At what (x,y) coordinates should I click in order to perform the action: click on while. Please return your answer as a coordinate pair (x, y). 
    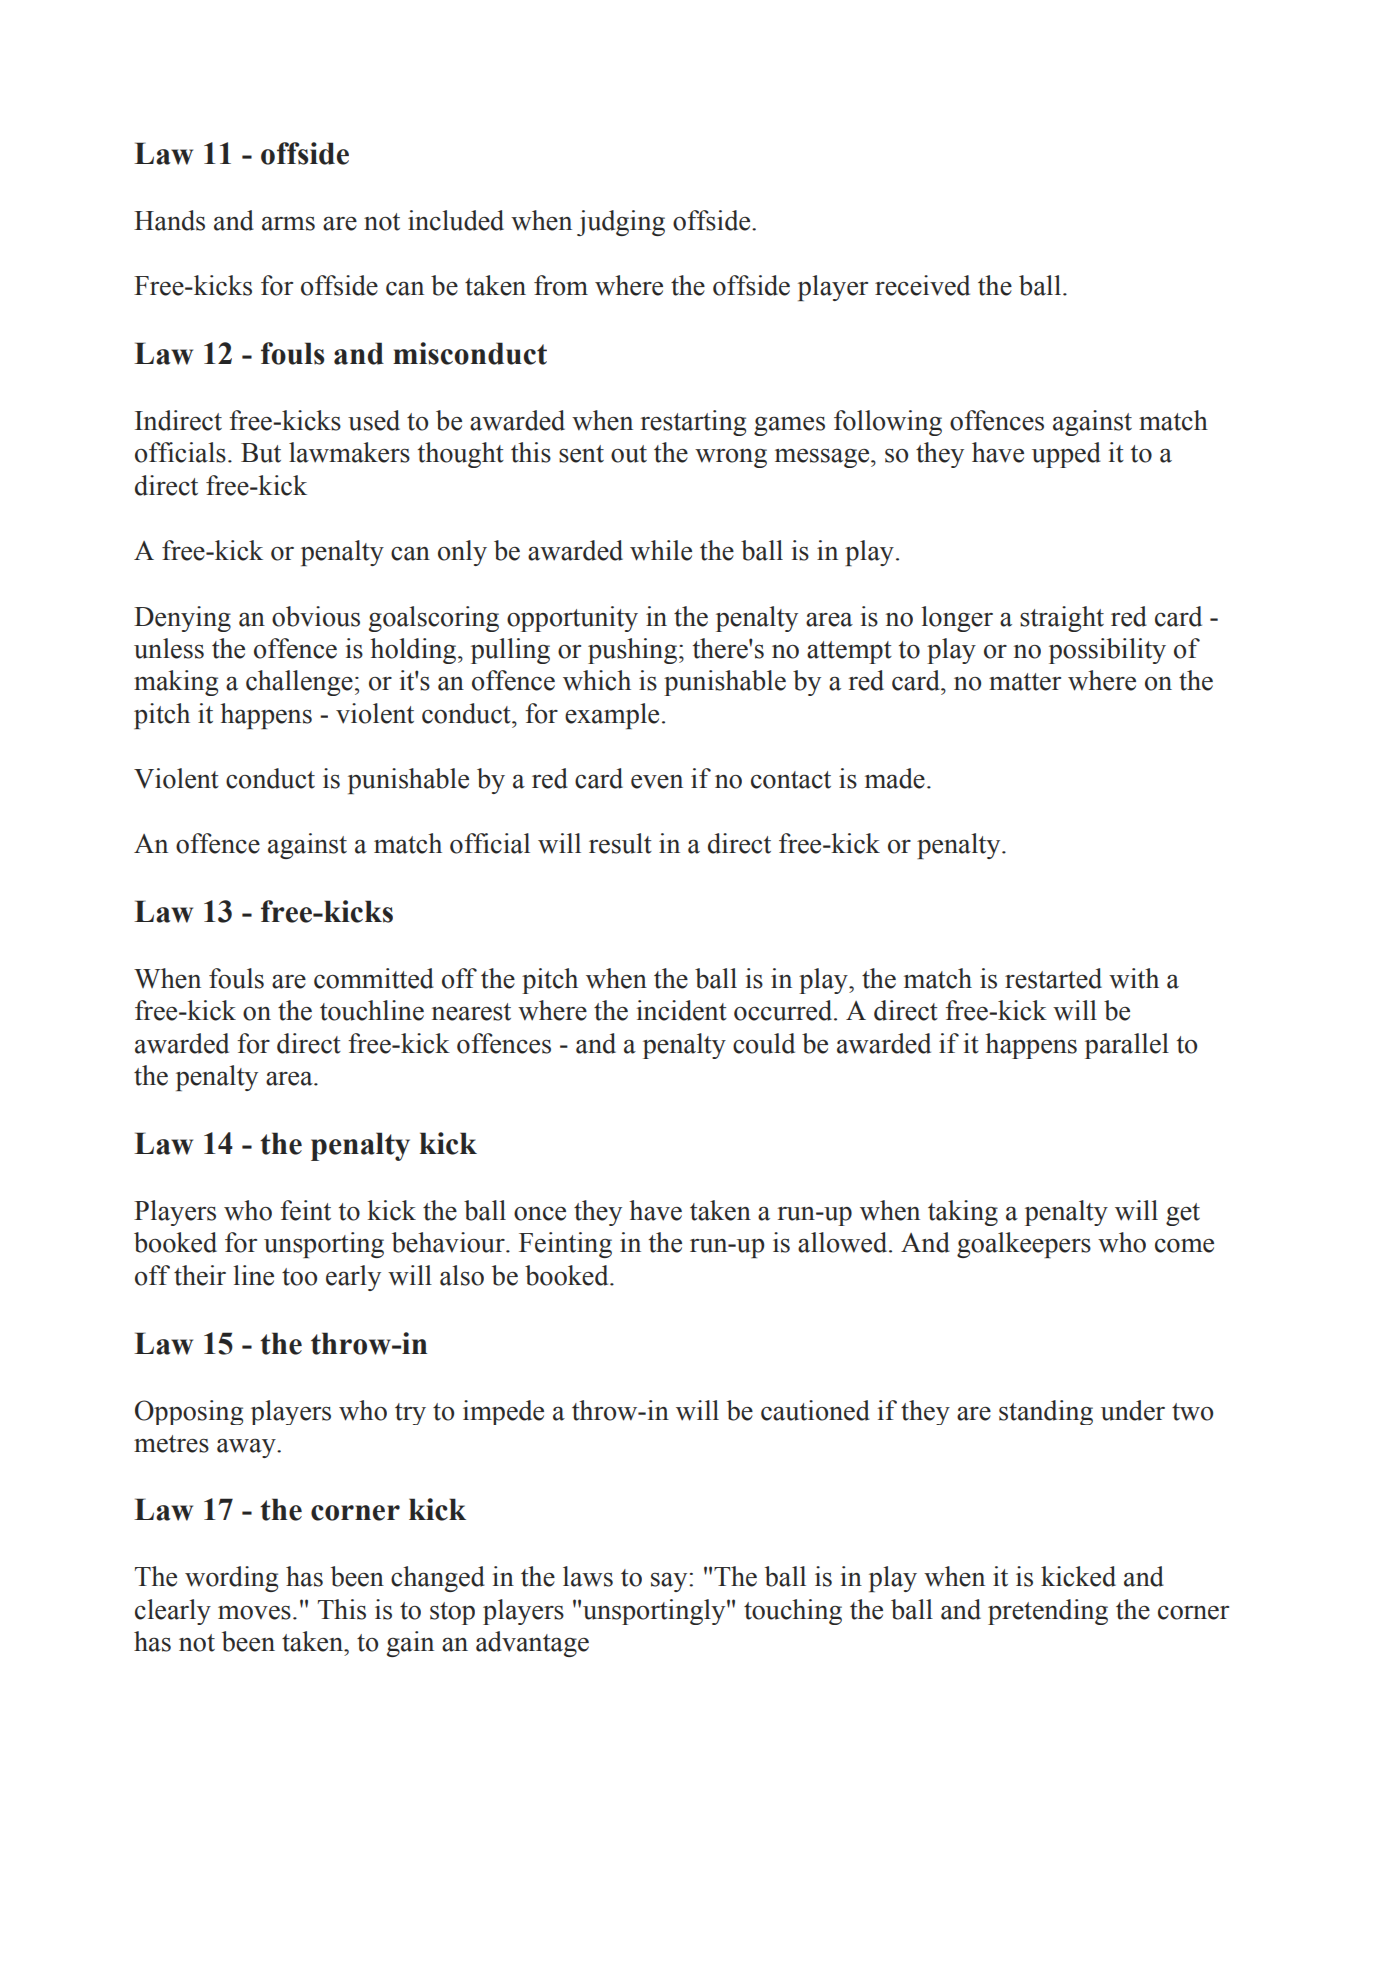
    Looking at the image, I should click on (661, 550).
